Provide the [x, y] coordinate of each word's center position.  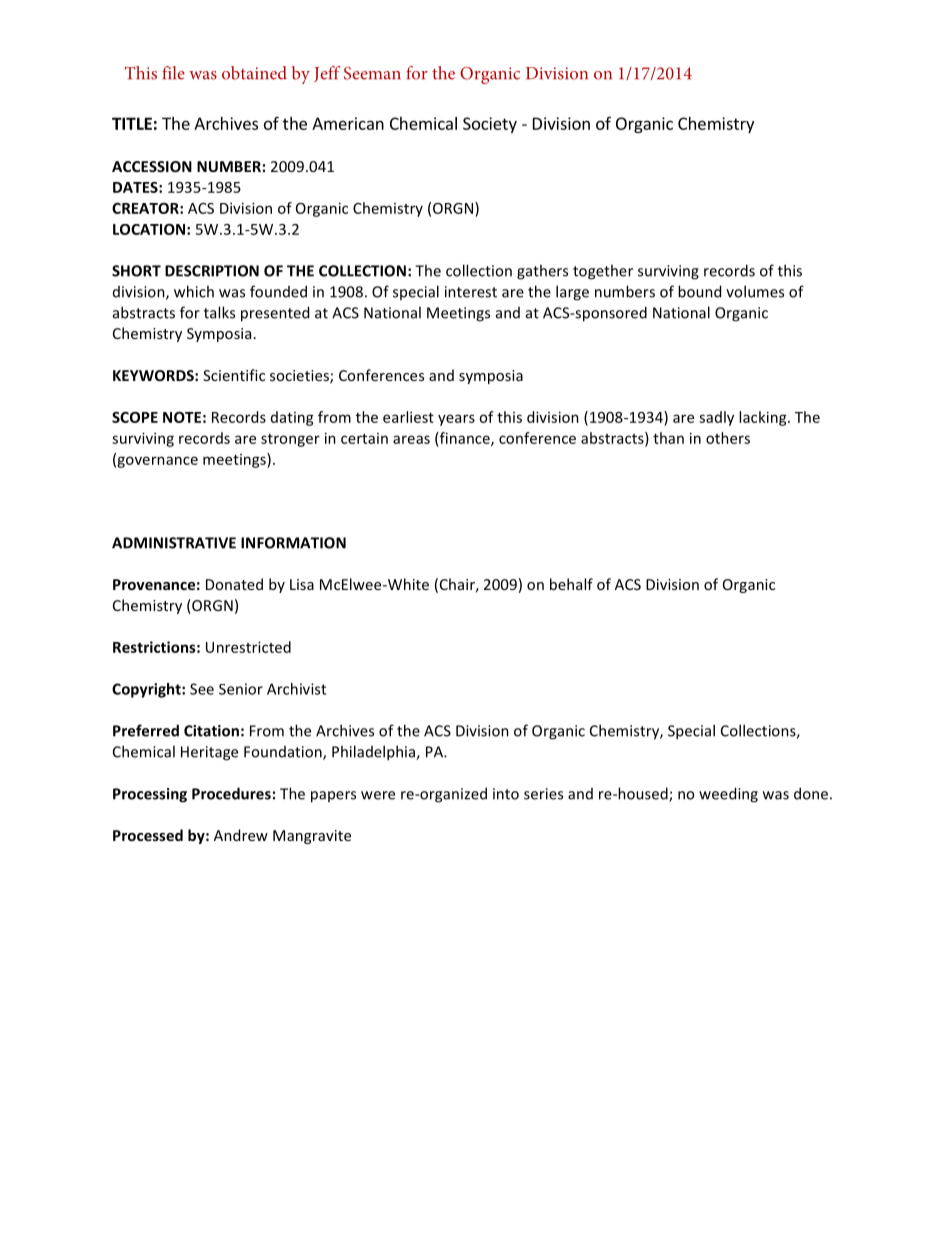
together [603, 272]
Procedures [231, 793]
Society [490, 125]
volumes [755, 291]
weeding [728, 795]
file [173, 73]
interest [471, 292]
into [506, 794]
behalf [571, 584]
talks [219, 312]
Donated [234, 584]
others [728, 438]
